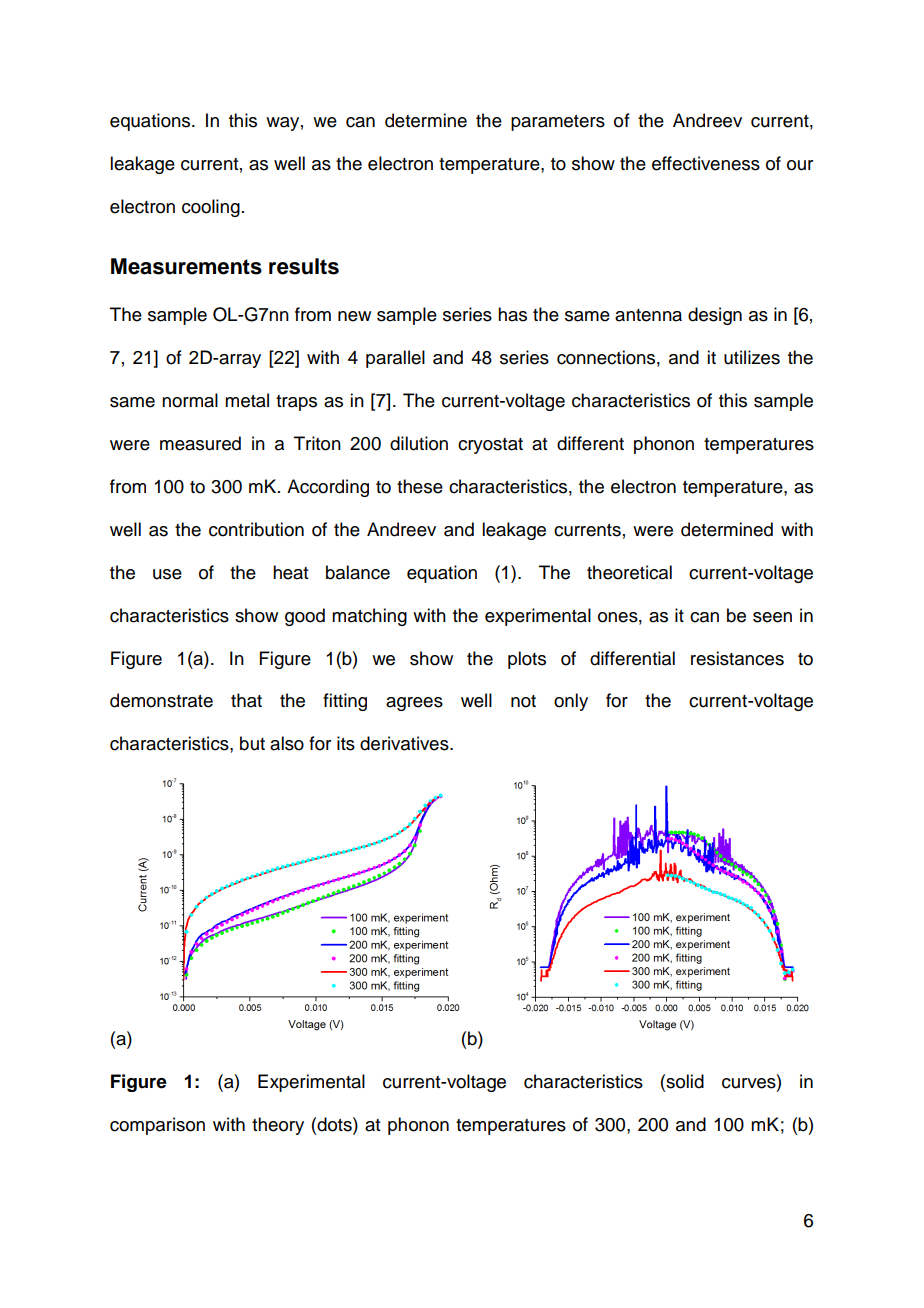 This image has height=1308, width=924. Describe the element at coordinates (752, 357) in the image. I see `utilizes` at that location.
